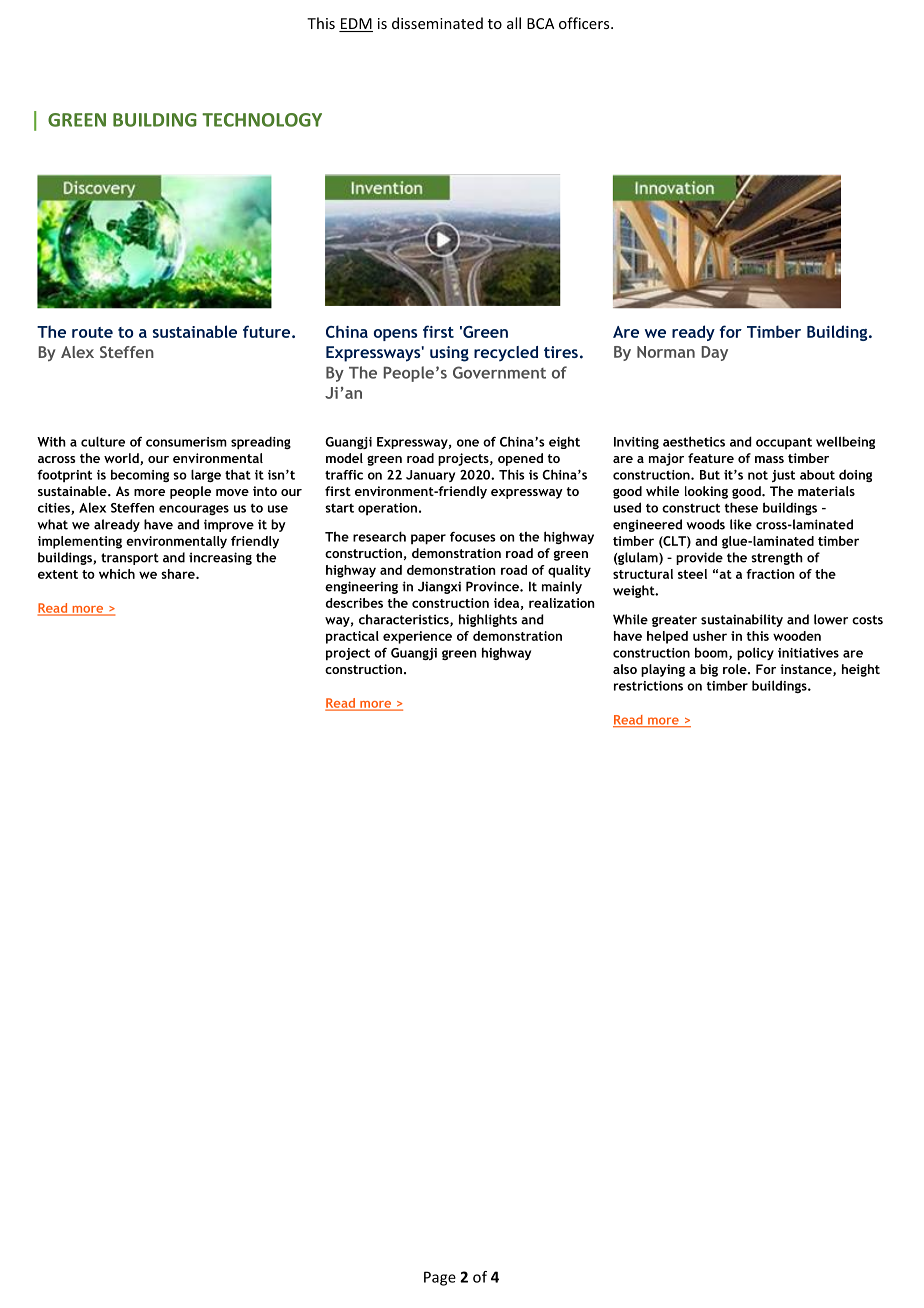 The height and width of the screenshot is (1308, 924). Describe the element at coordinates (417, 637) in the screenshot. I see `experience` at that location.
